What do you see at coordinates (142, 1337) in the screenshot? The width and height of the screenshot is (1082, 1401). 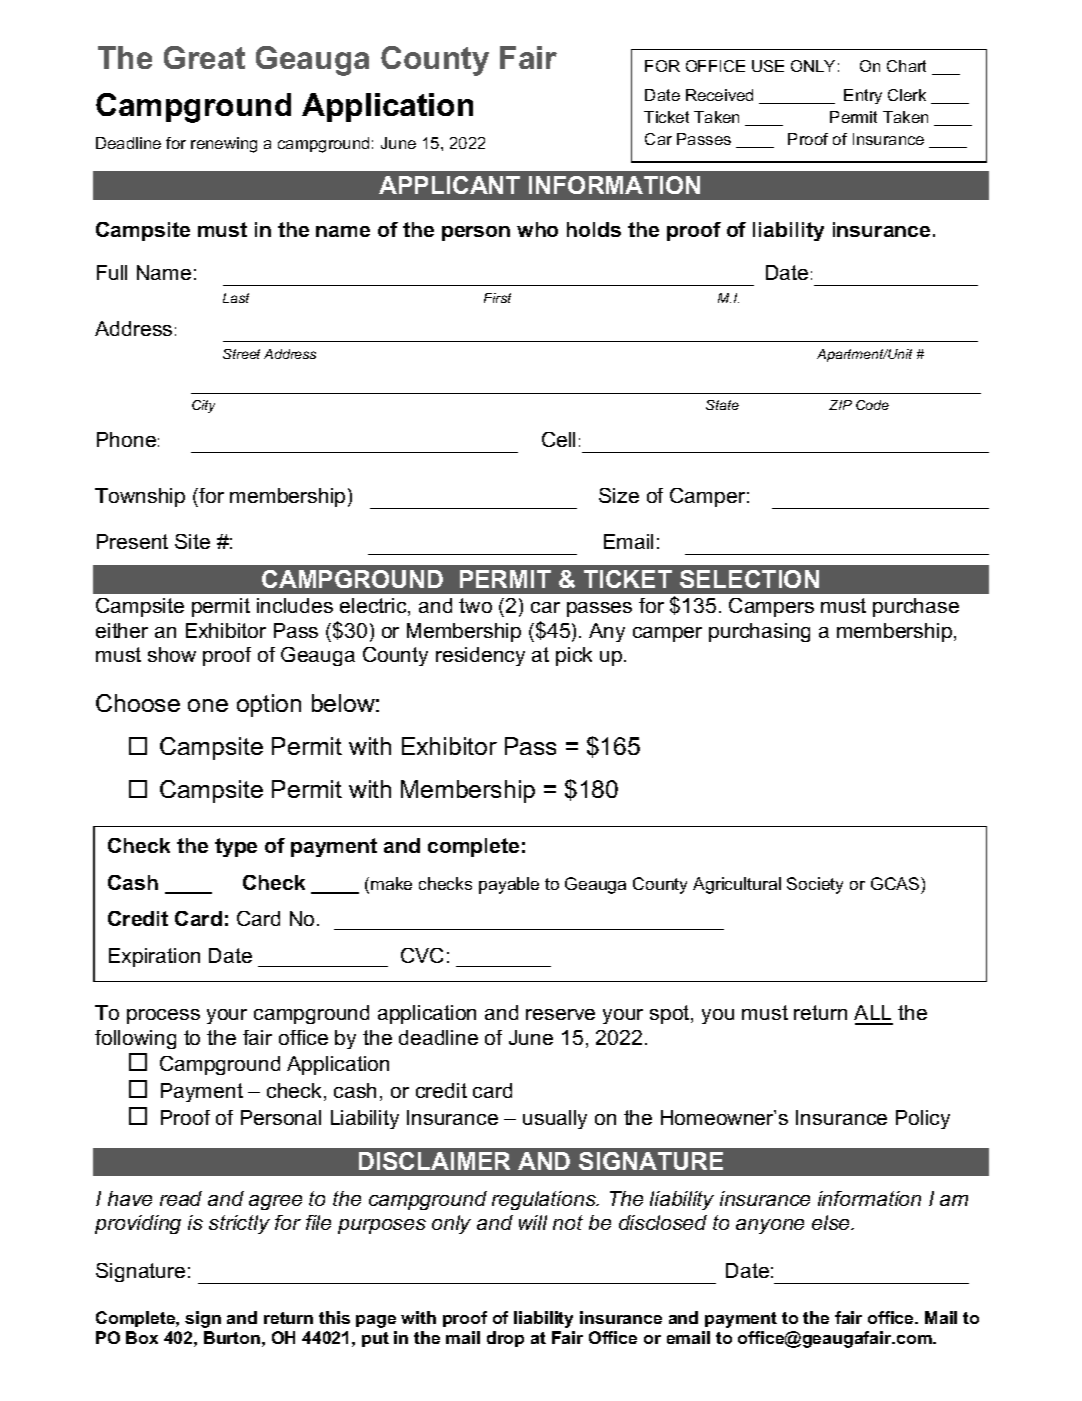 I see `Box` at bounding box center [142, 1337].
